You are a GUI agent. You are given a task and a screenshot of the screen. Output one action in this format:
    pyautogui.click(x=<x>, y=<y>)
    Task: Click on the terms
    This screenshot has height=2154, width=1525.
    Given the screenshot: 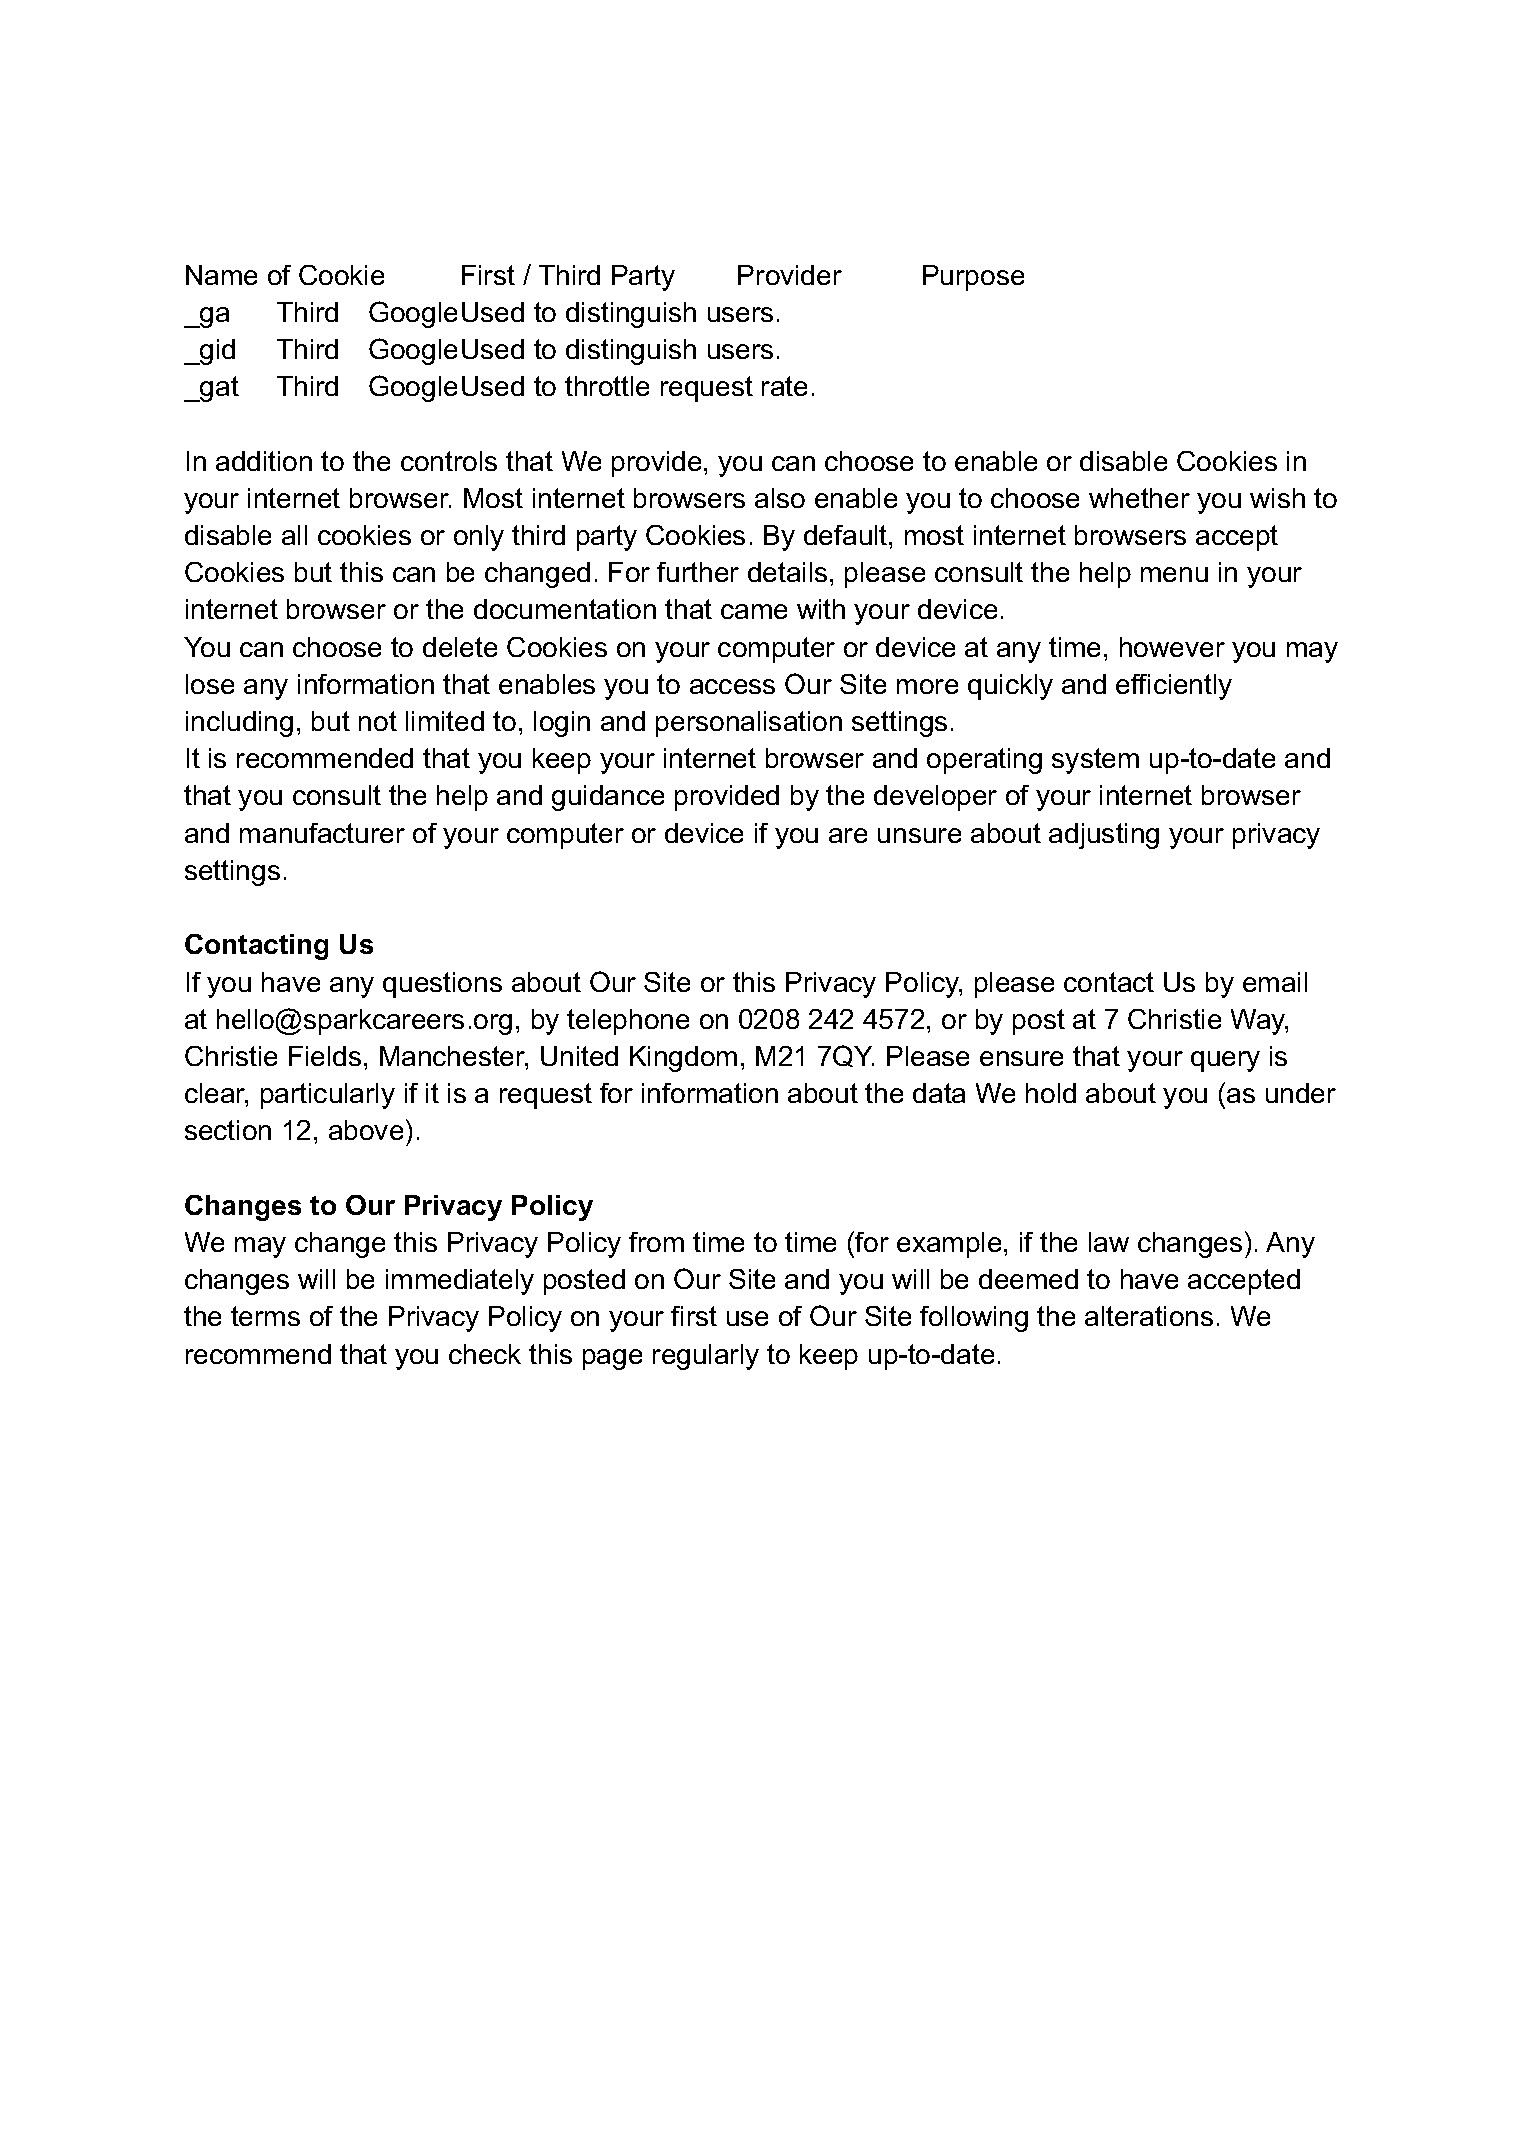 What is the action you would take?
    pyautogui.click(x=265, y=1316)
